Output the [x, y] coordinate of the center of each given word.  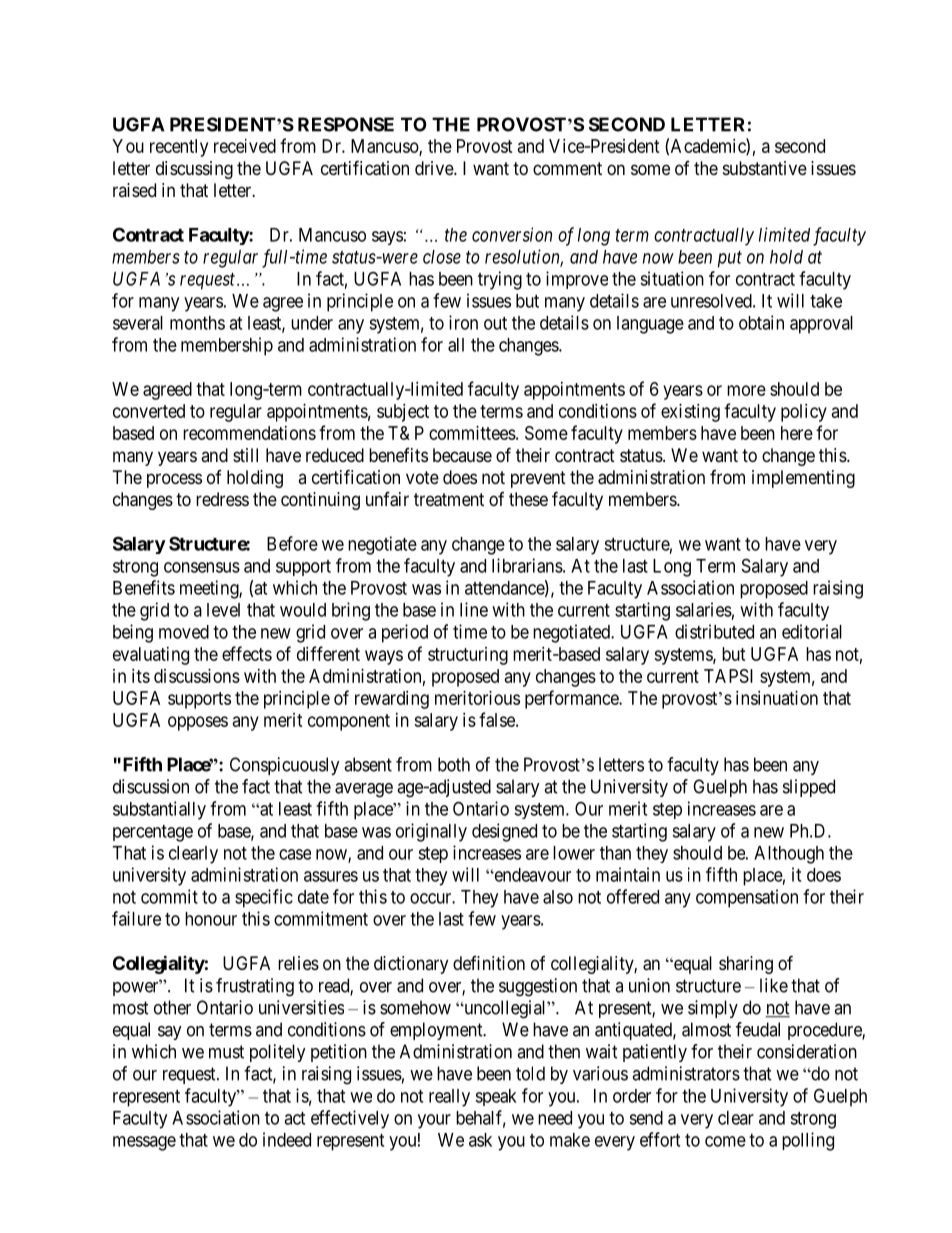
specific [264, 898]
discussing [194, 170]
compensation [747, 898]
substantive [765, 168]
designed [504, 832]
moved [184, 632]
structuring [468, 656]
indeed [287, 1139]
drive [435, 168]
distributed [714, 631]
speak [496, 1097]
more [746, 390]
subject [403, 413]
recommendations [249, 433]
